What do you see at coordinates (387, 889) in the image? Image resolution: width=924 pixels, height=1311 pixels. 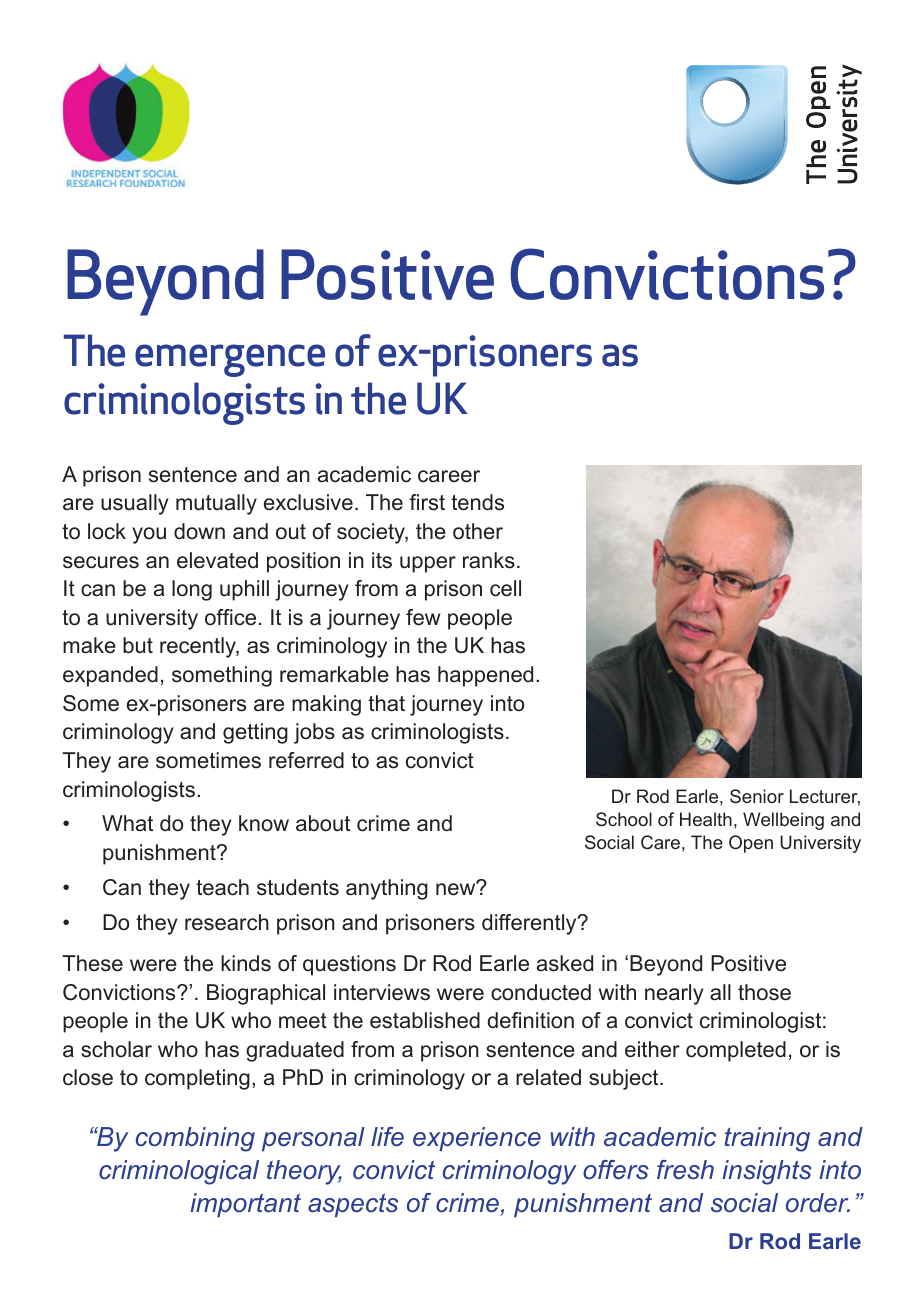 I see `anything` at bounding box center [387, 889].
